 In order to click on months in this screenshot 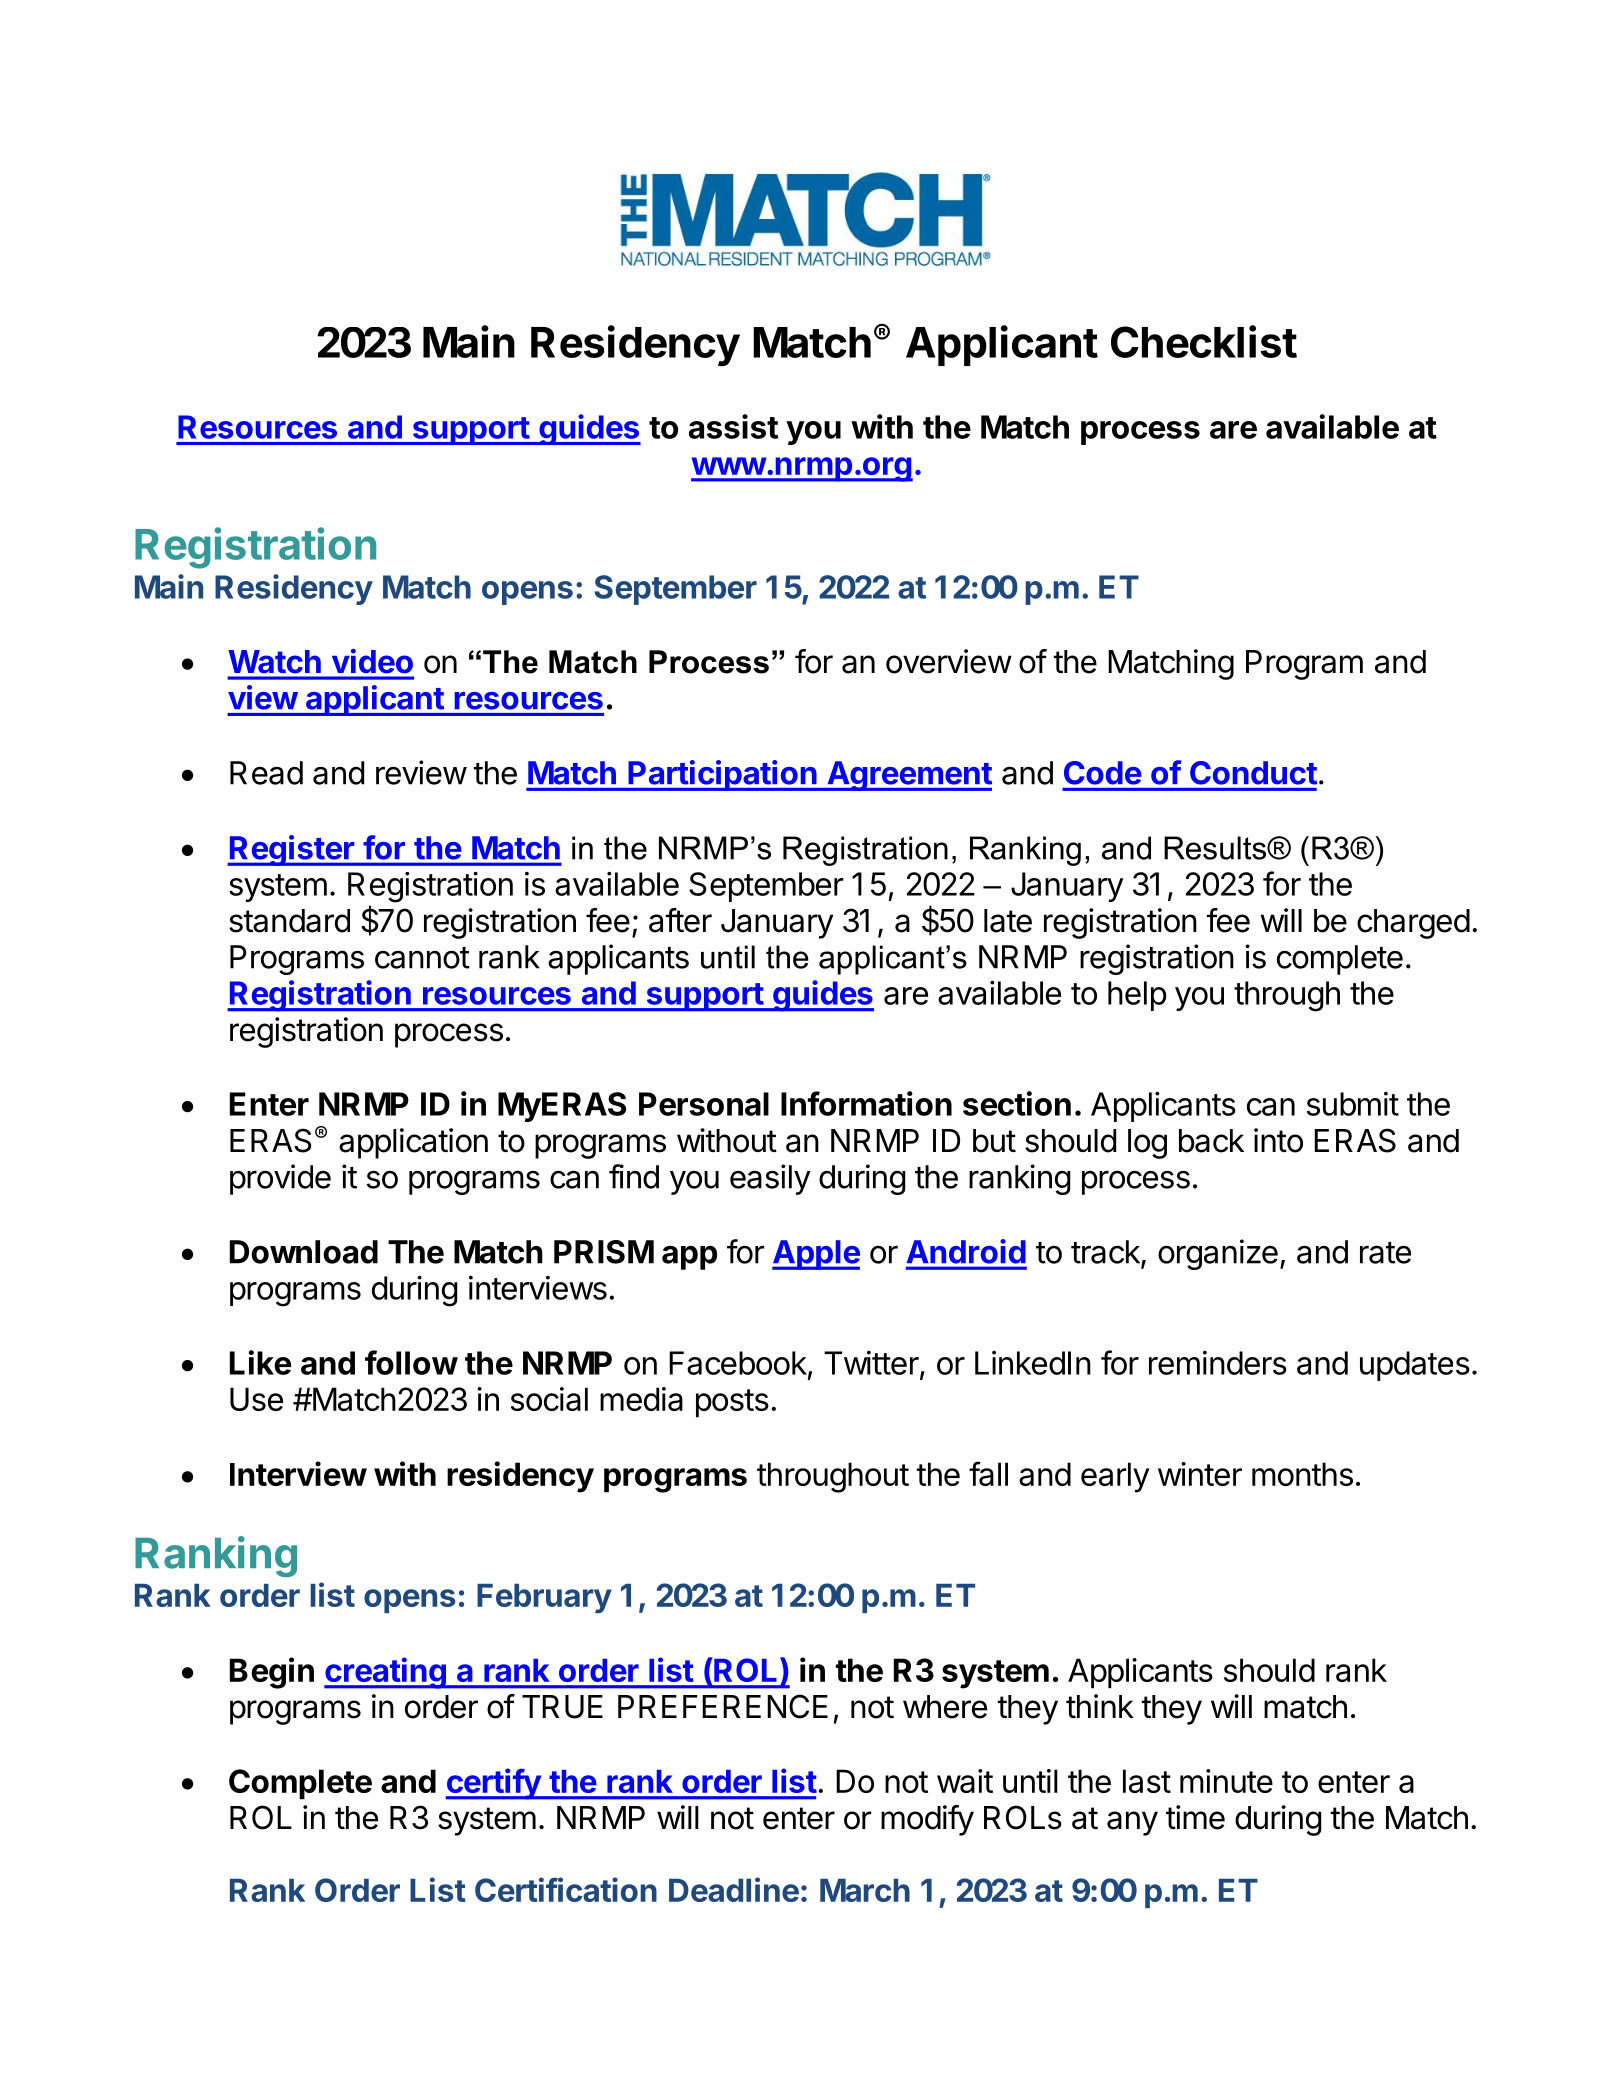, I will do `click(1302, 1474)`.
